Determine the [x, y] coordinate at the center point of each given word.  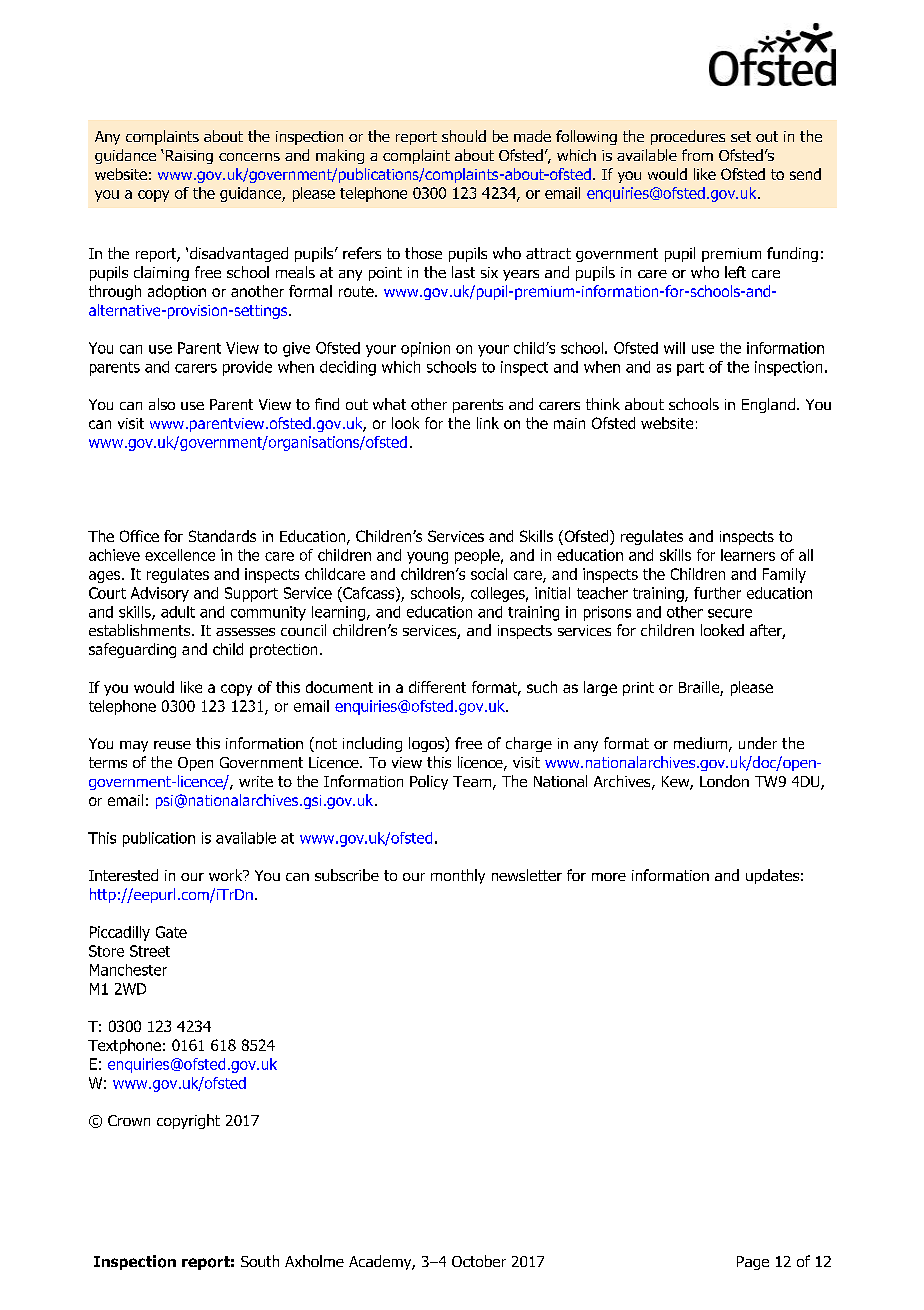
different [437, 687]
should [464, 136]
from [697, 155]
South [260, 1261]
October [479, 1261]
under [758, 743]
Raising [188, 157]
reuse [172, 745]
